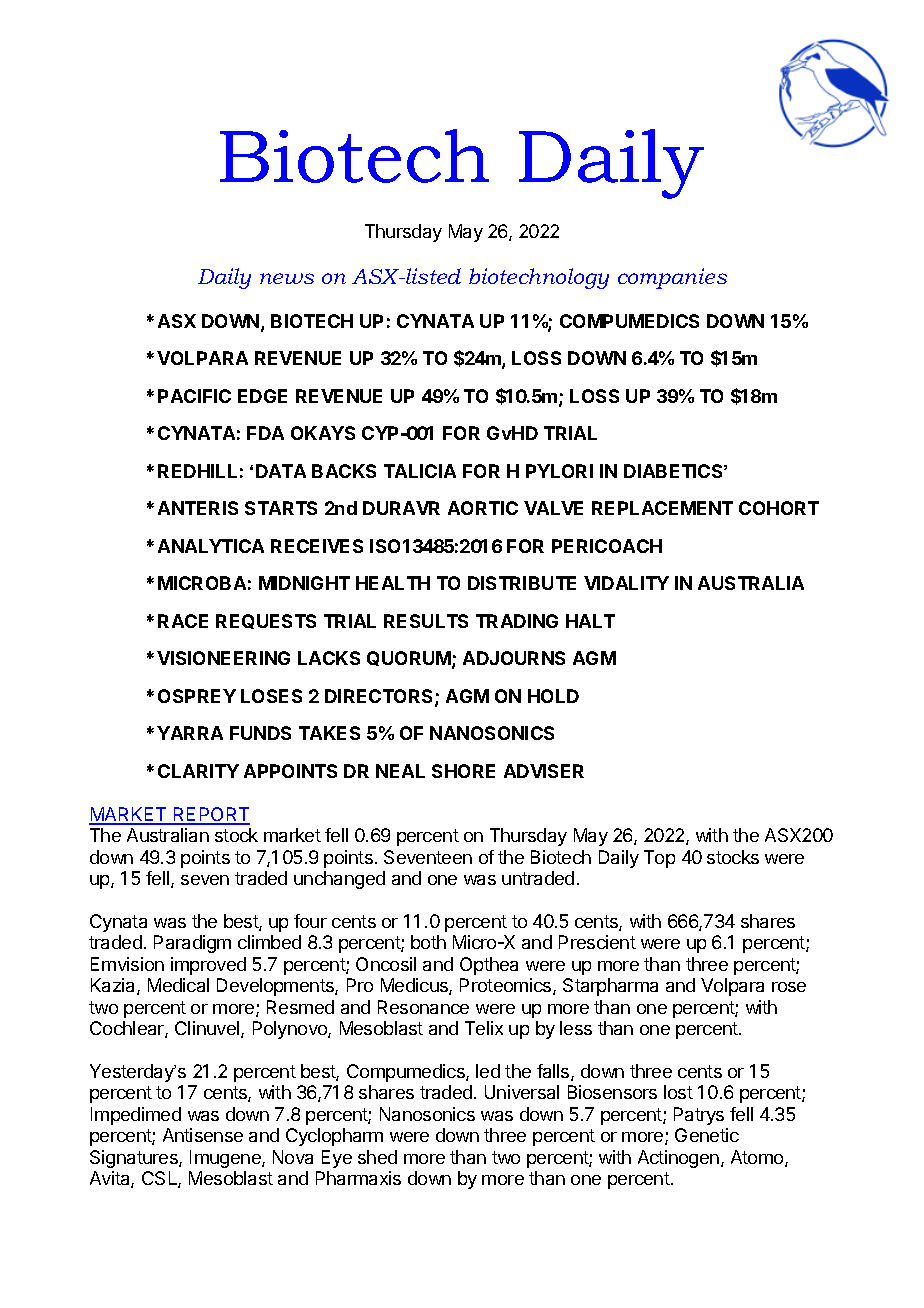 Image resolution: width=924 pixels, height=1308 pixels. What do you see at coordinates (211, 546) in the screenshot?
I see `ANALYTICA` at bounding box center [211, 546].
